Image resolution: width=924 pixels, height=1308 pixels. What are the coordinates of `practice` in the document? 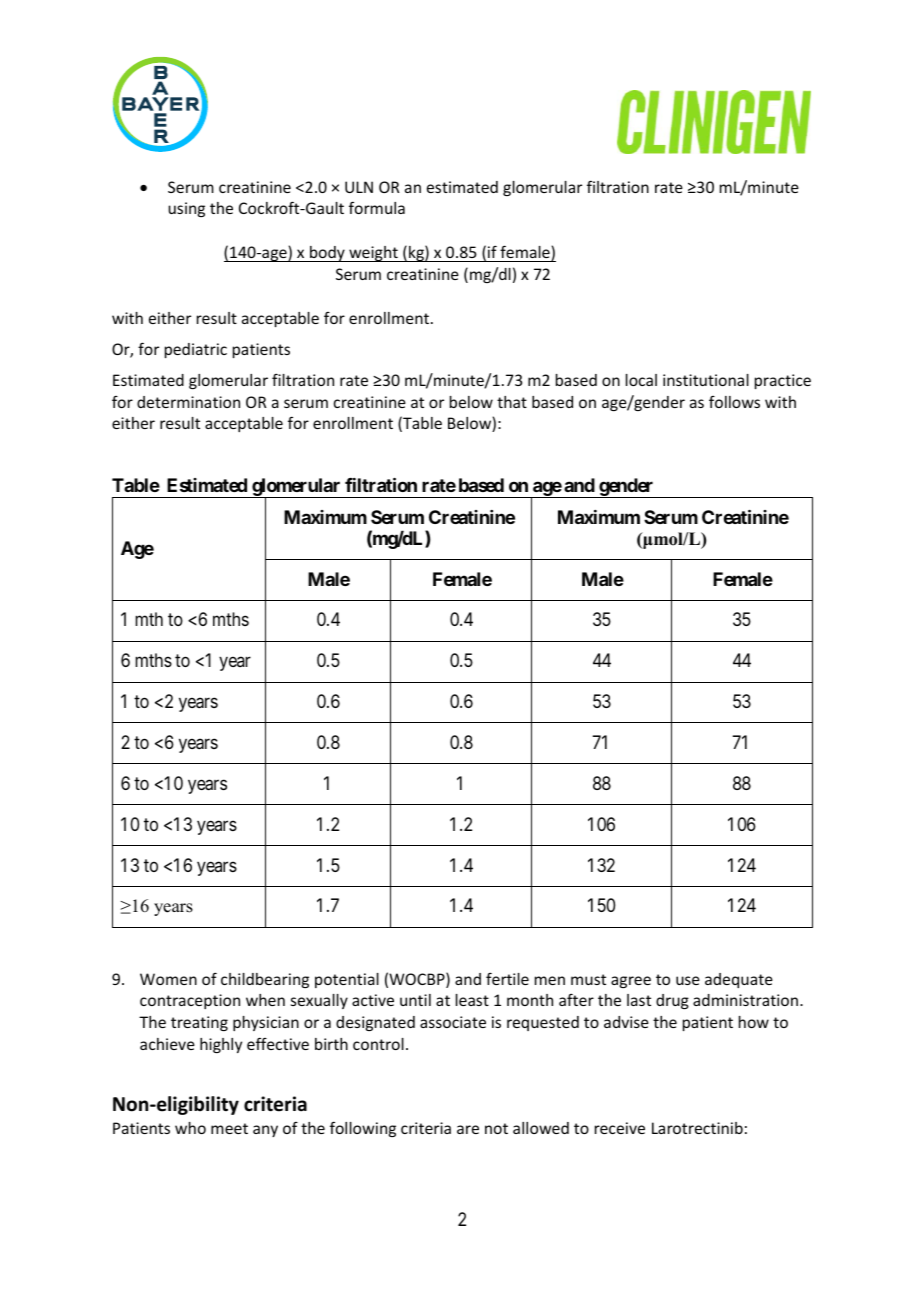 It's located at (783, 381).
